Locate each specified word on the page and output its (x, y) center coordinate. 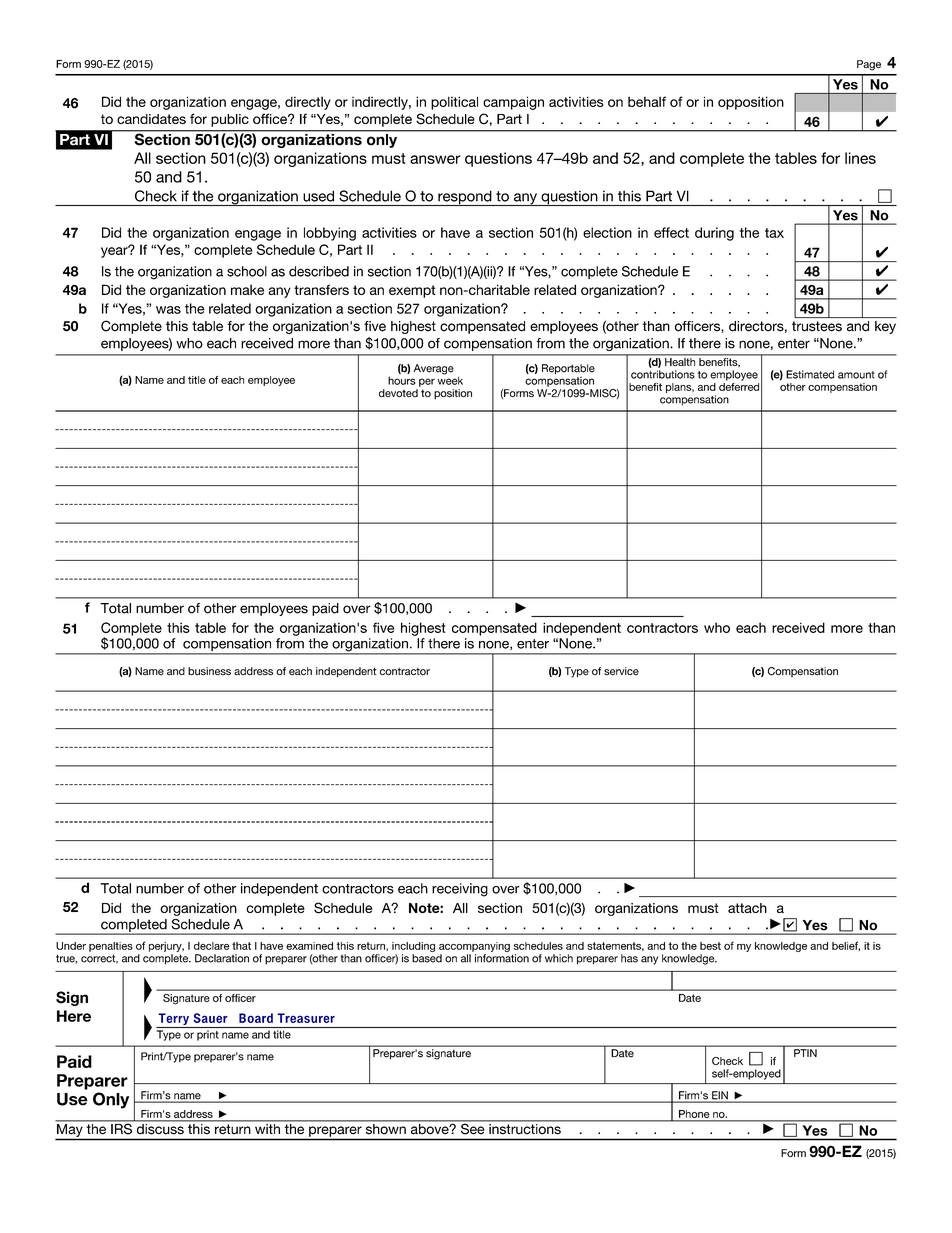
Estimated (810, 374)
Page (869, 65)
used (318, 196)
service (621, 671)
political (454, 103)
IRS (121, 1127)
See (473, 1127)
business (209, 671)
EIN (720, 1096)
